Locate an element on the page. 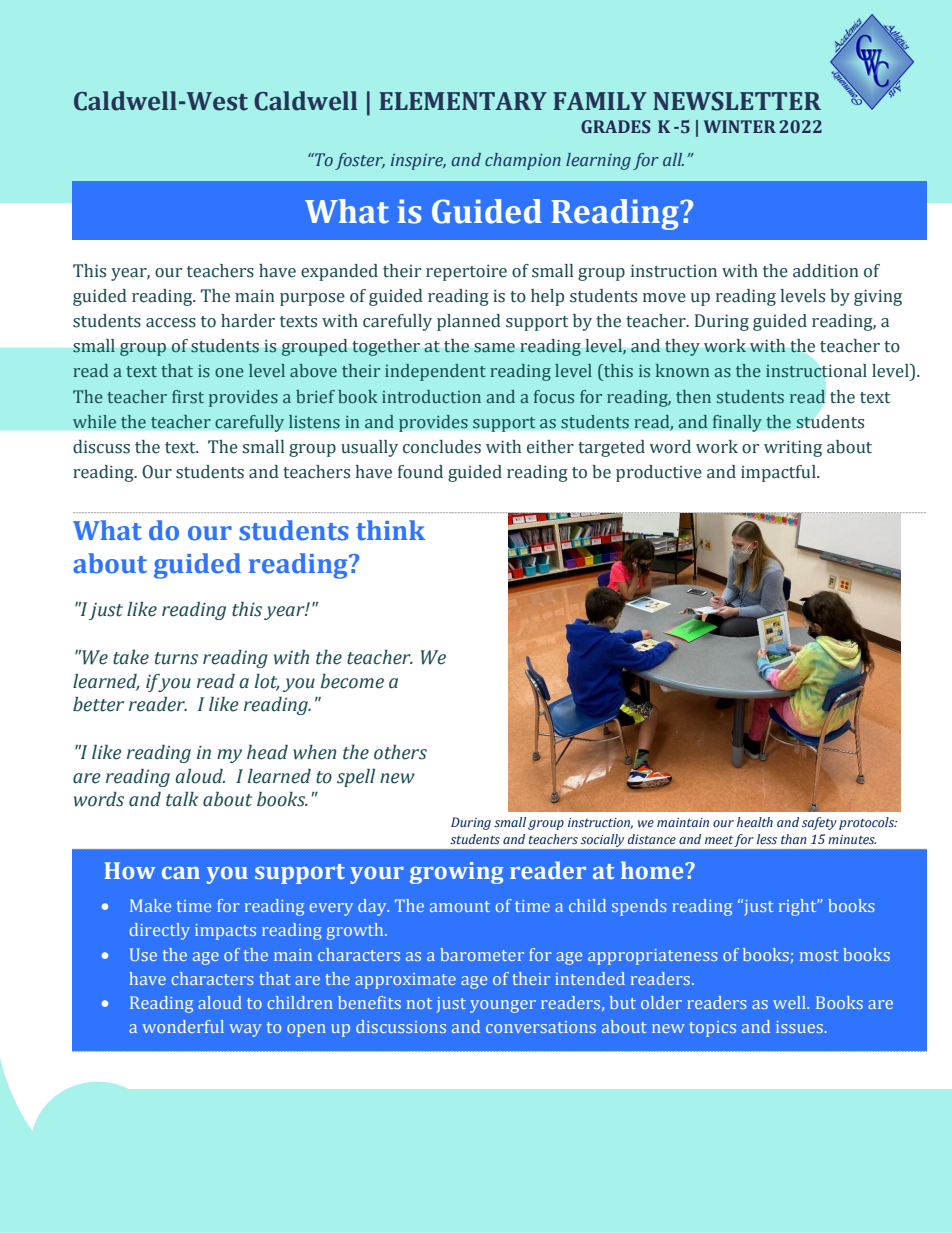  others is located at coordinates (400, 752).
